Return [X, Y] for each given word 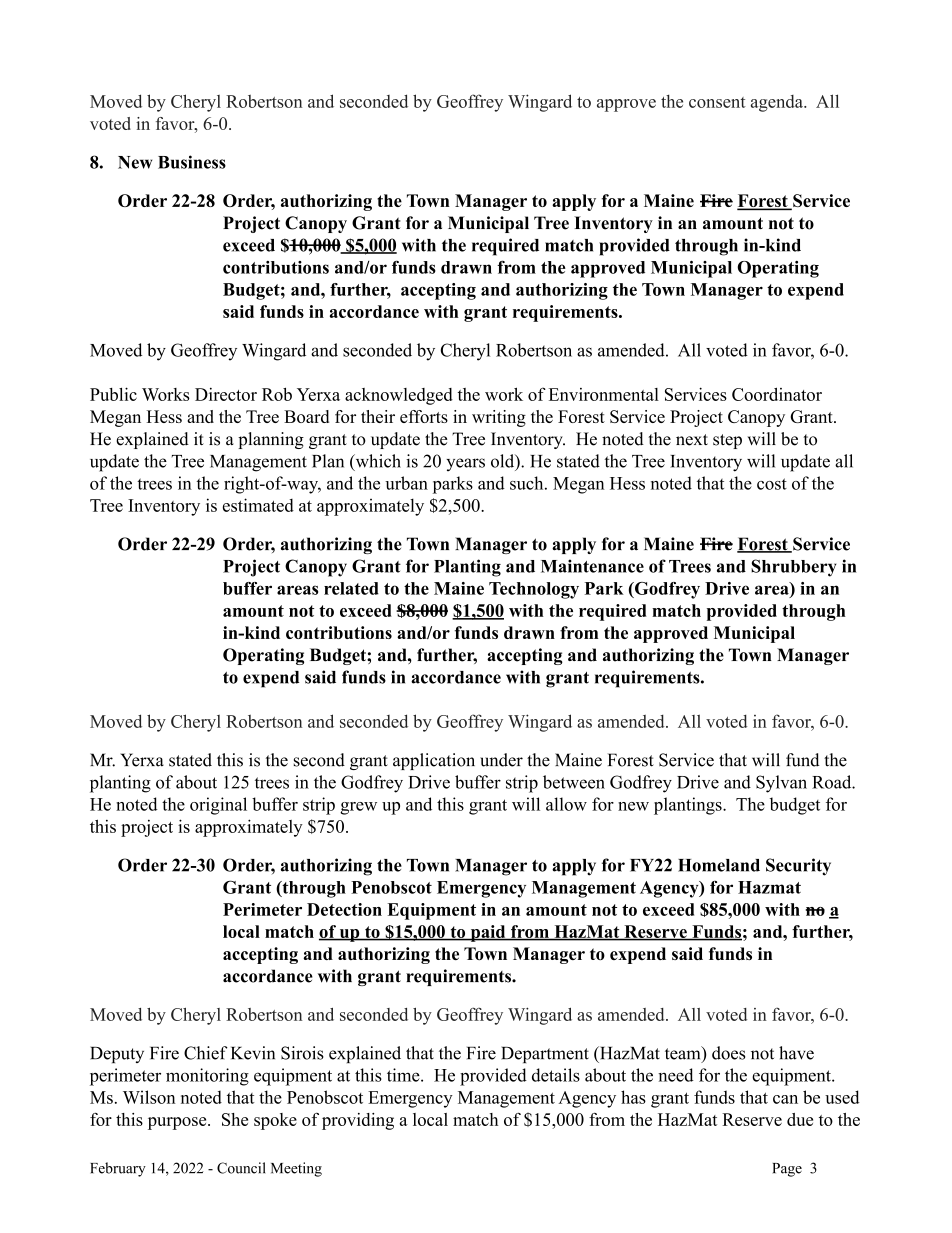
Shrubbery [793, 568]
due [800, 1119]
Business [192, 162]
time [403, 1075]
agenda [778, 103]
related [351, 588]
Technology [534, 590]
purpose [178, 1123]
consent [717, 102]
